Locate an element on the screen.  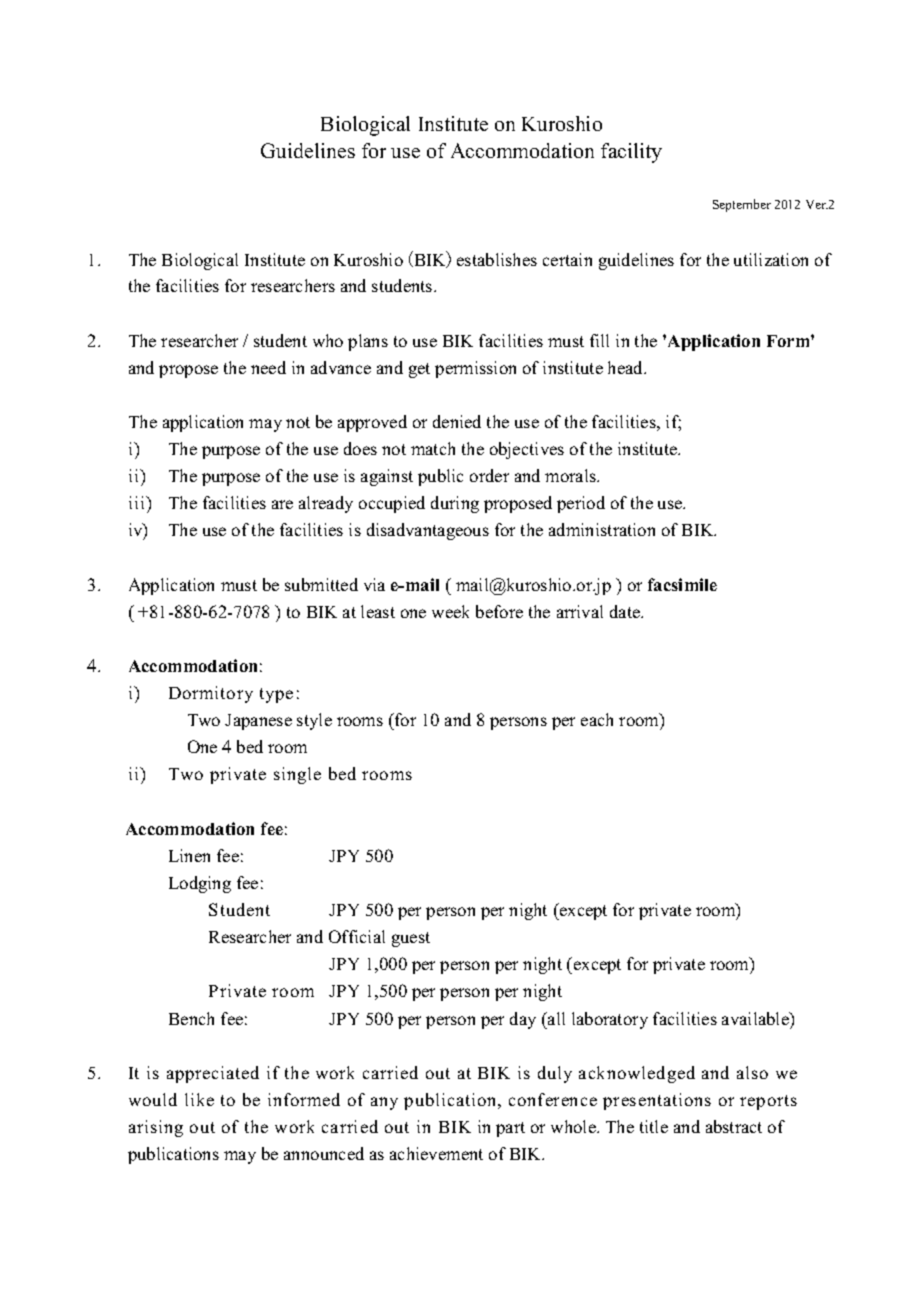
need is located at coordinates (268, 367).
